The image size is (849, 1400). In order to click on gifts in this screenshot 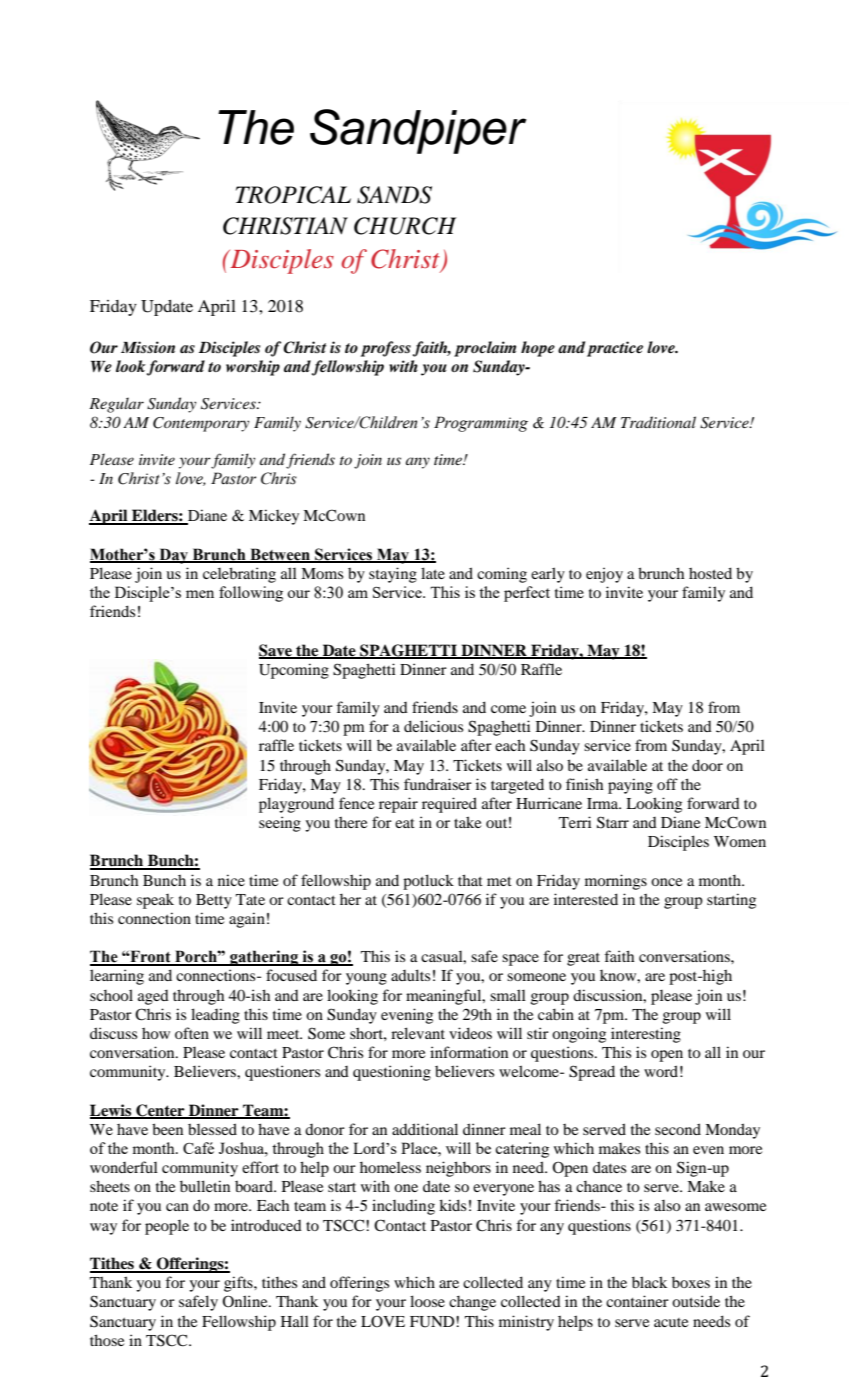, I will do `click(239, 1284)`.
